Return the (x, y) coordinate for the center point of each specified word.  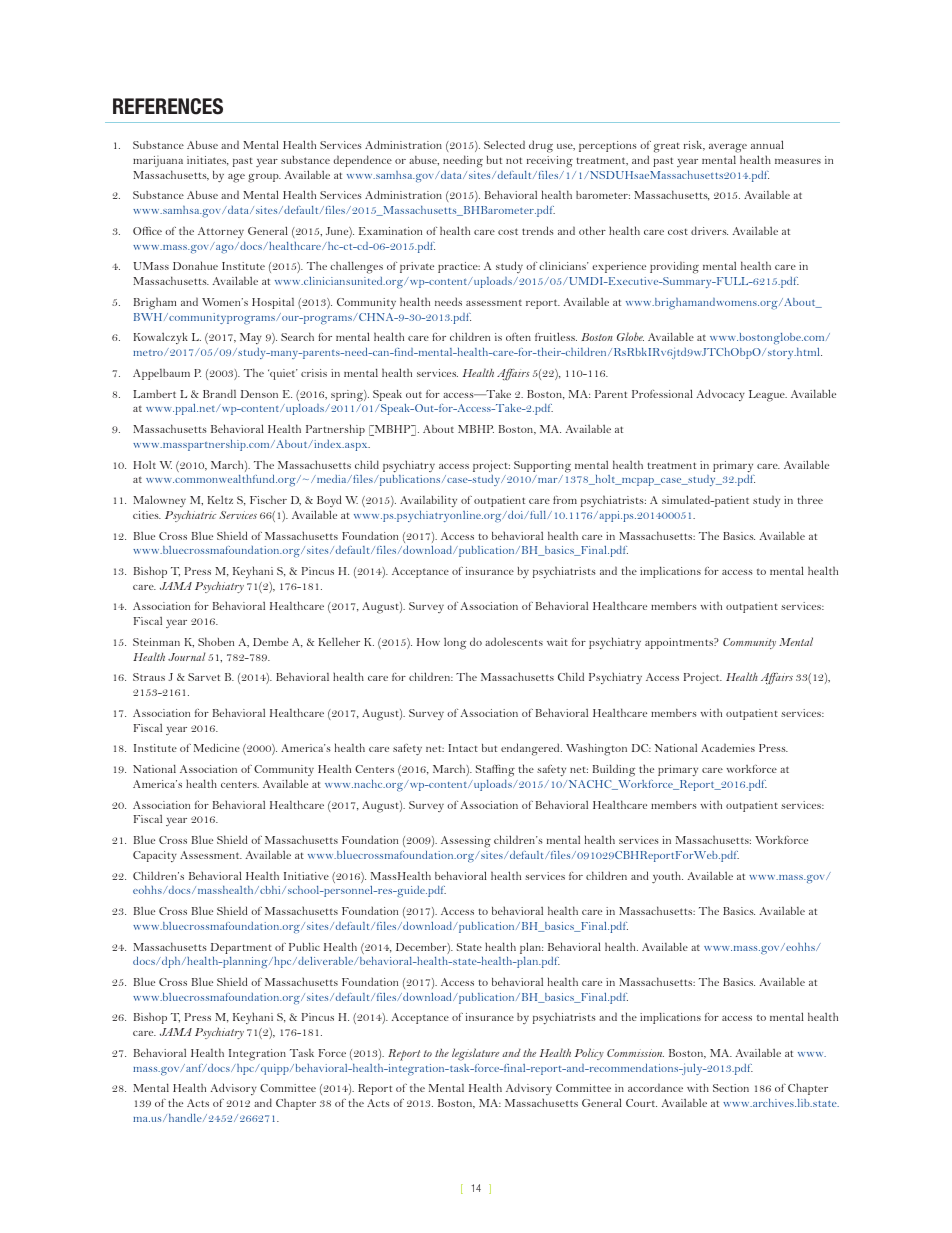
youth (667, 878)
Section (731, 1088)
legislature (475, 1054)
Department (241, 948)
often (518, 337)
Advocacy (721, 395)
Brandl (219, 393)
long (455, 644)
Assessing (466, 842)
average (728, 148)
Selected (504, 144)
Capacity (155, 856)
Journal (186, 656)
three (810, 499)
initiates (208, 161)
